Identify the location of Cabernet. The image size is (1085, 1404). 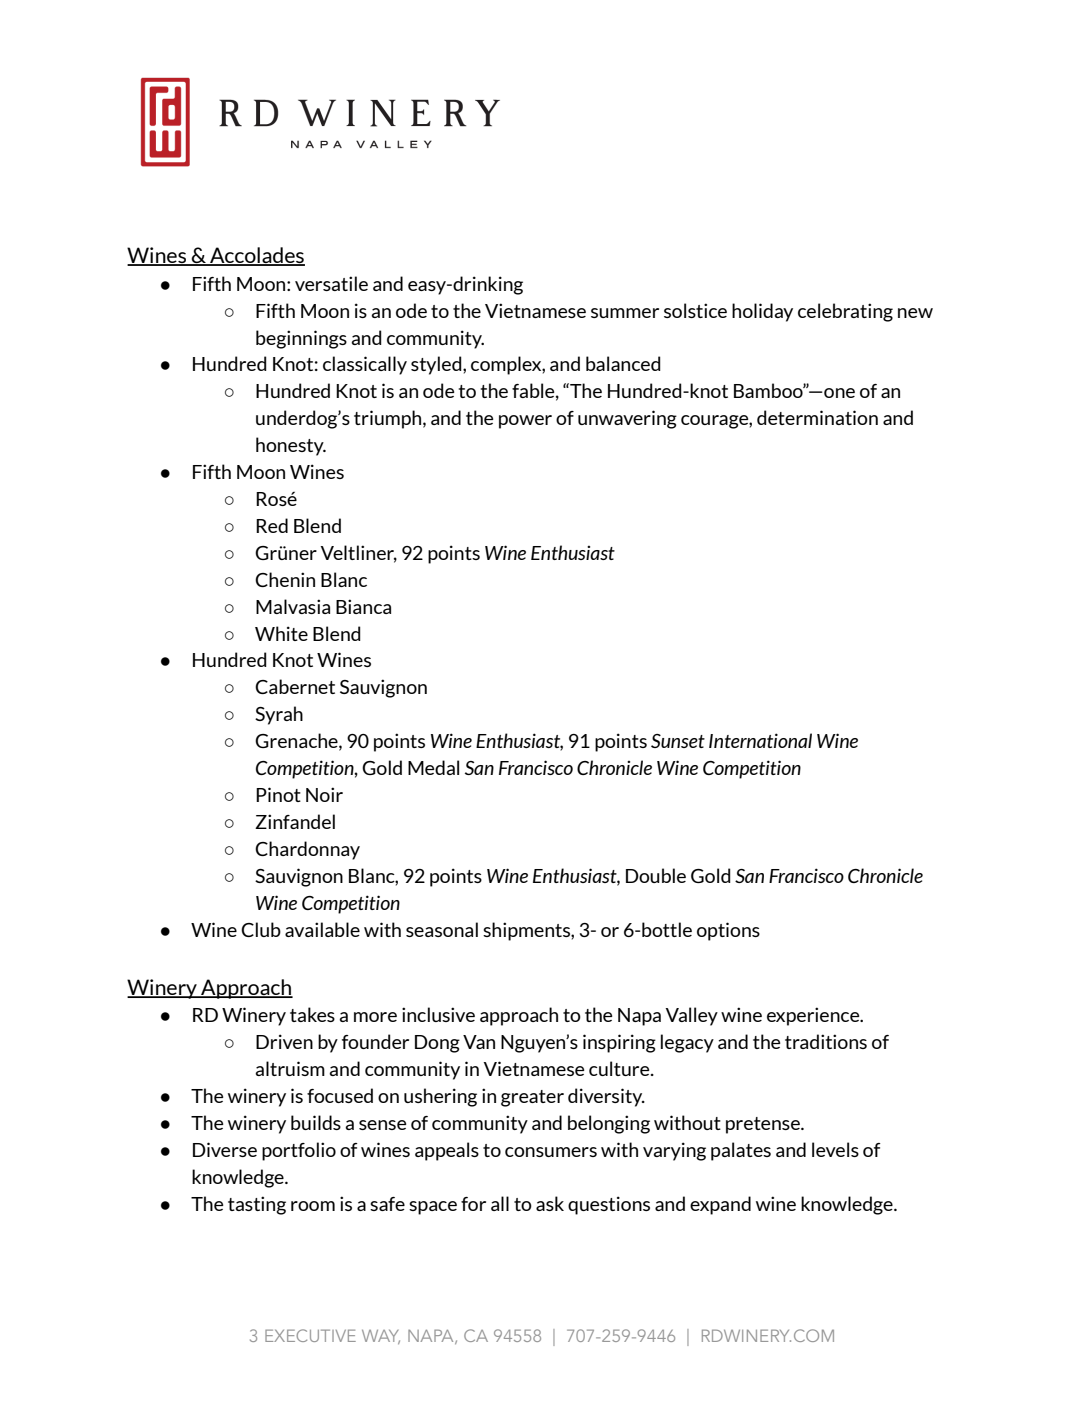
(295, 686).
